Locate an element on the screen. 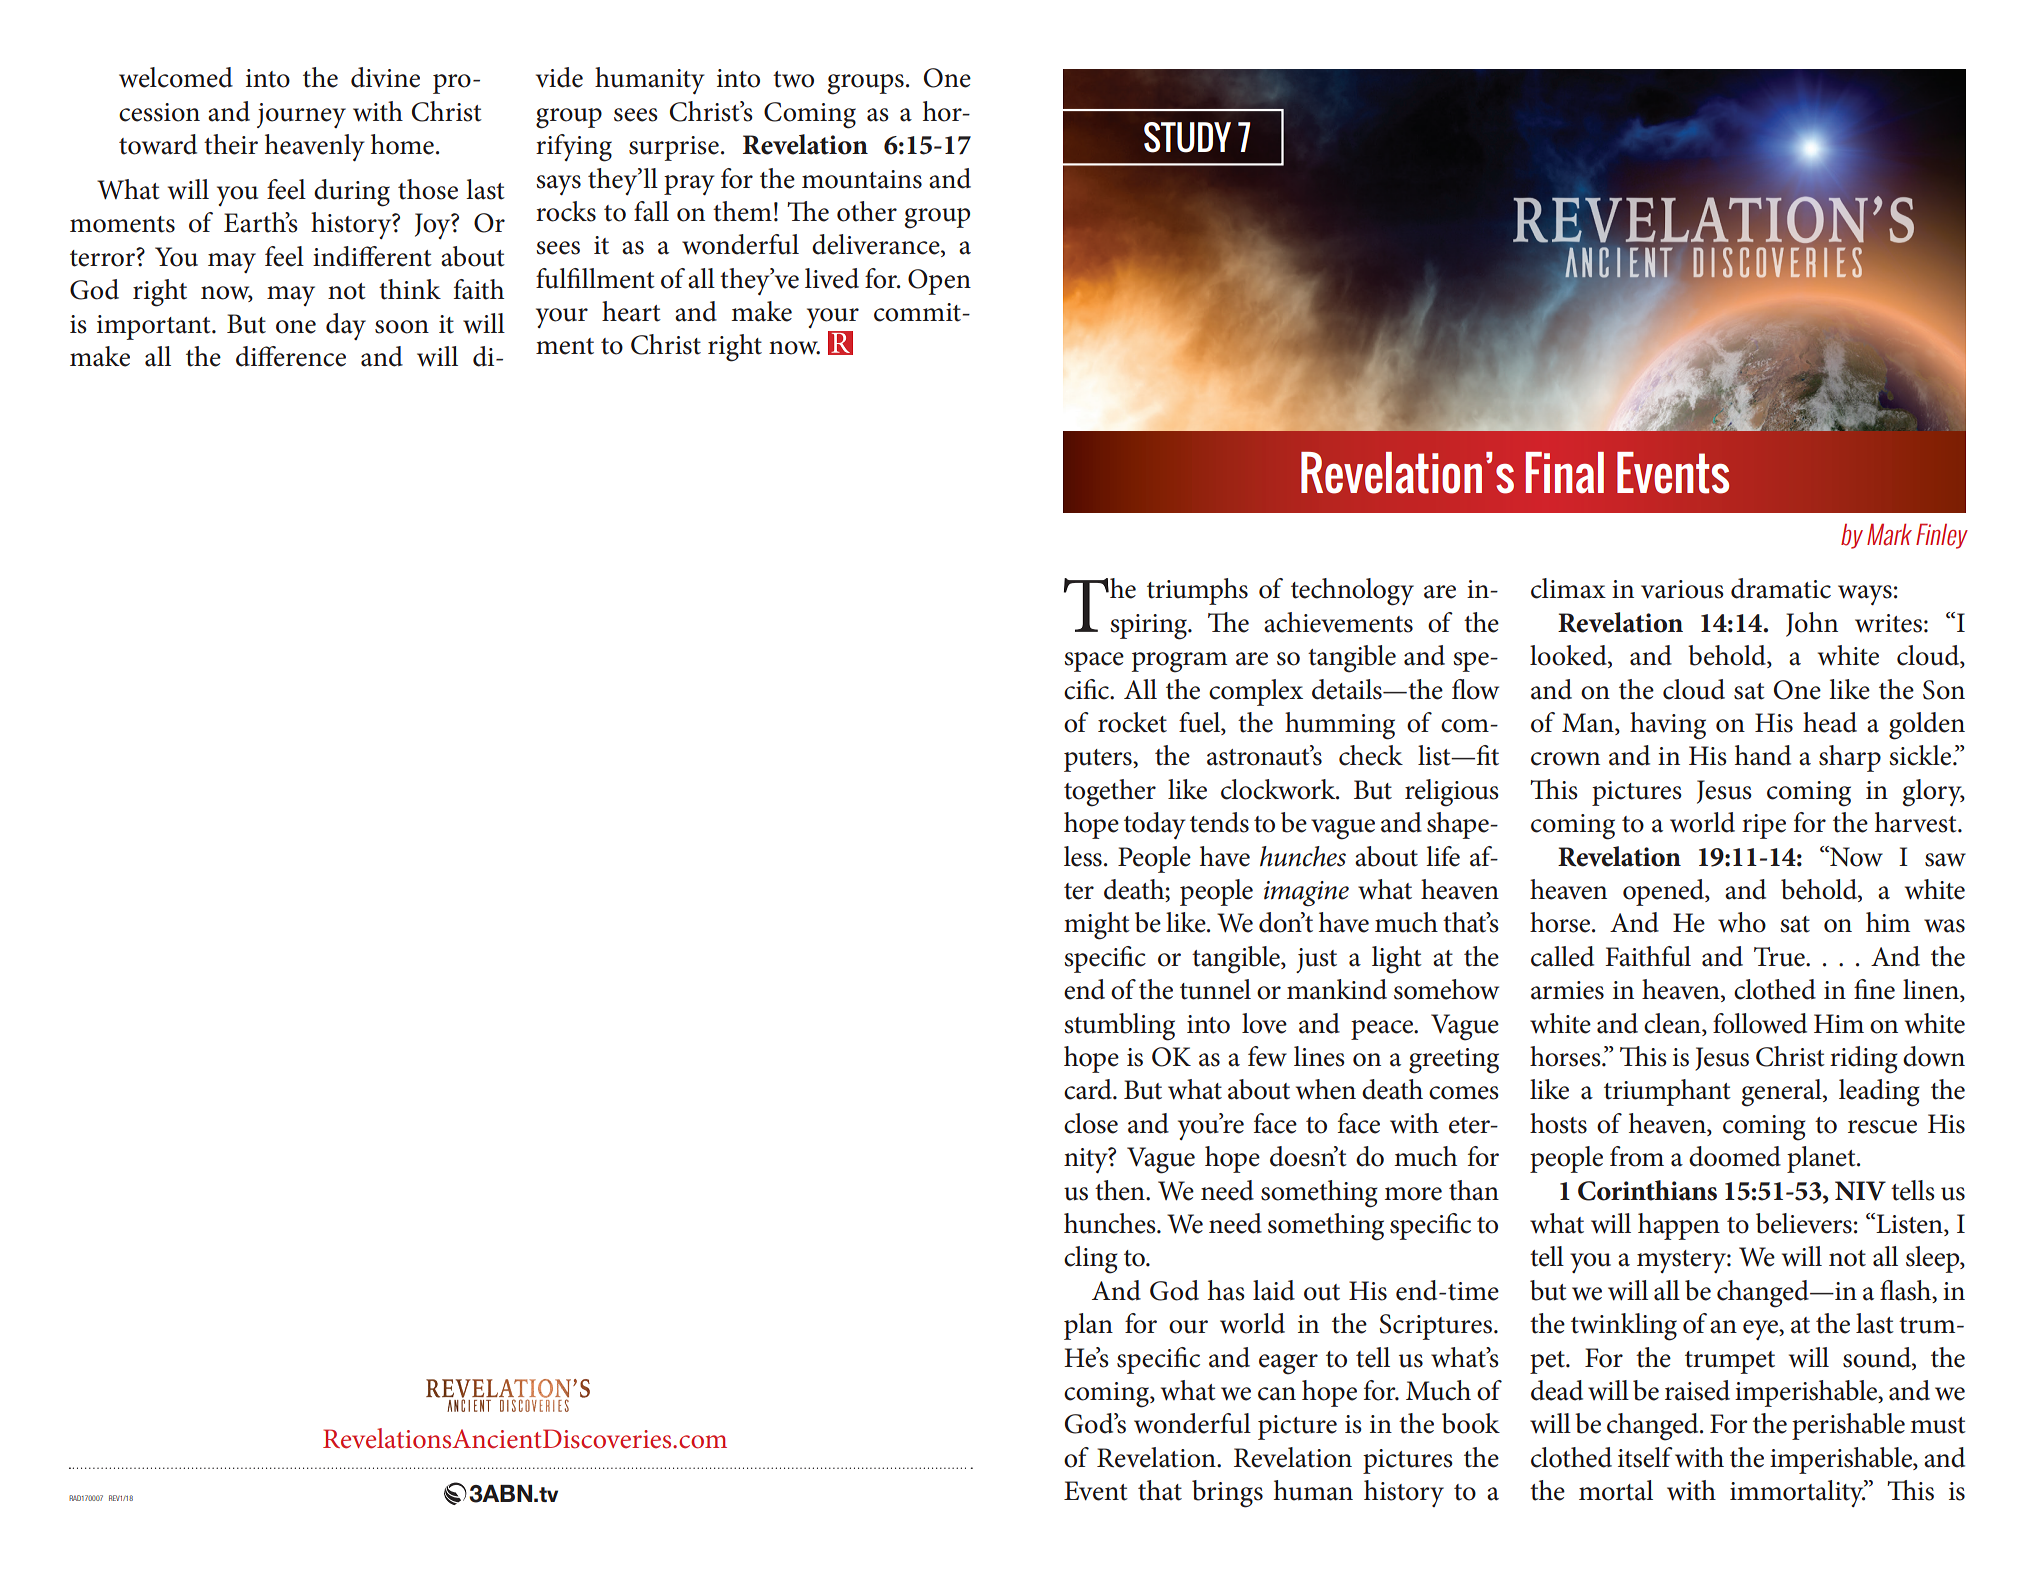 The image size is (2035, 1572). can is located at coordinates (1277, 1394).
